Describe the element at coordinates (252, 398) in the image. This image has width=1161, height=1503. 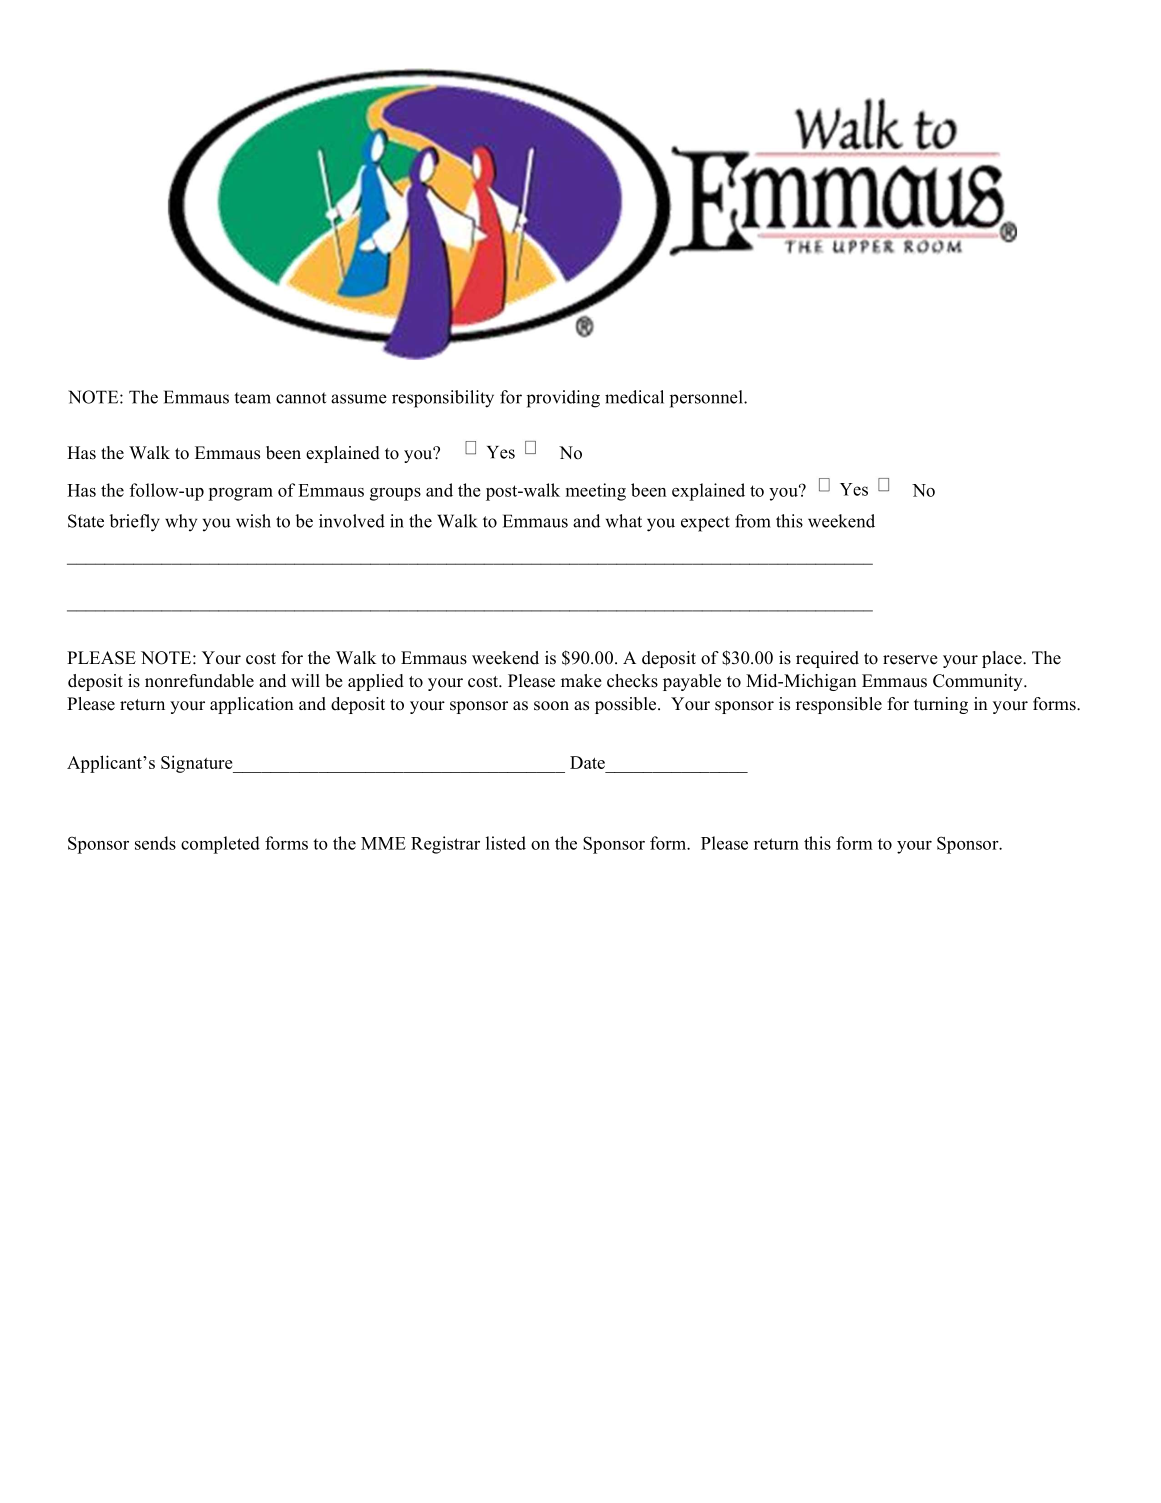
I see `team` at that location.
